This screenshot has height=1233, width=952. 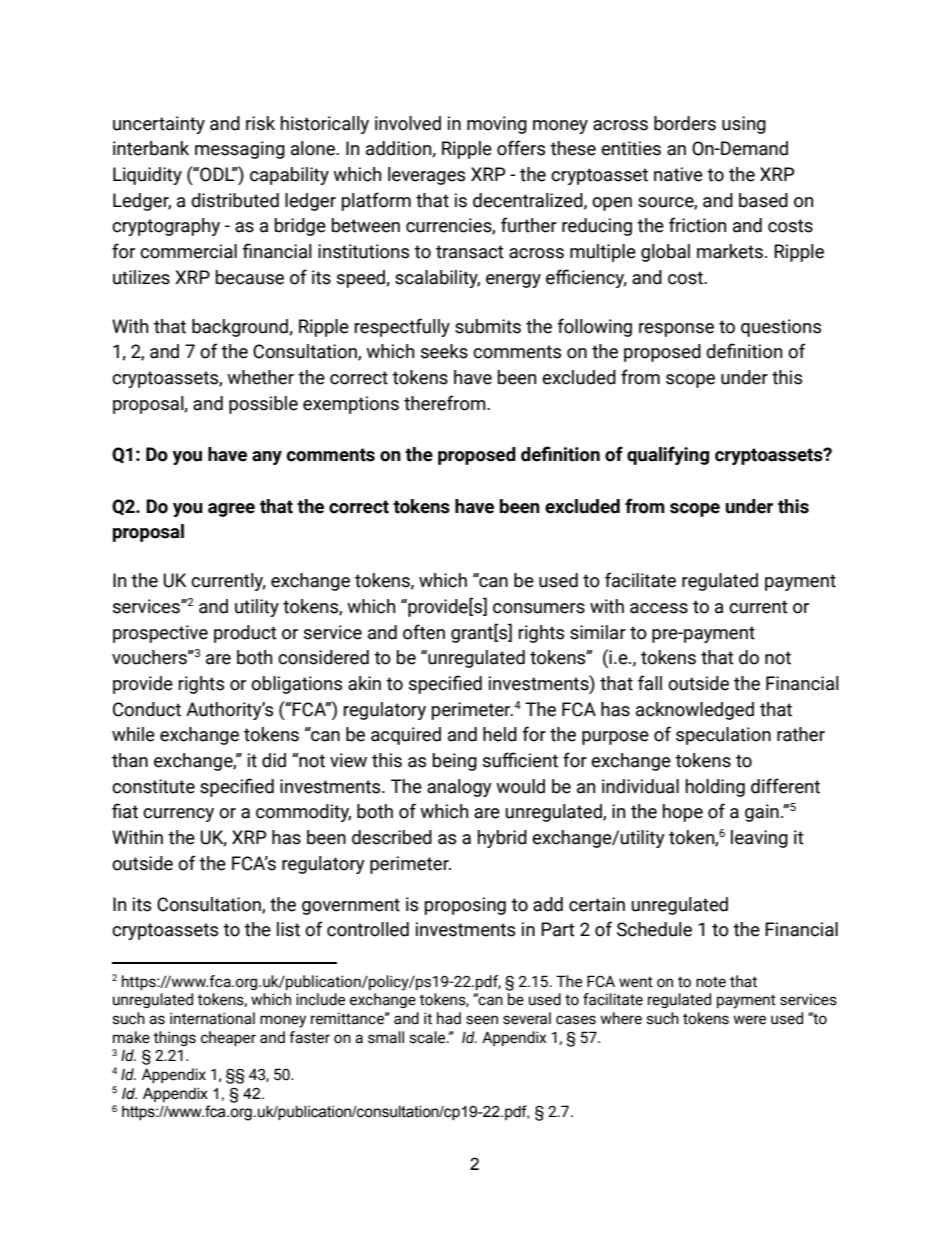 What do you see at coordinates (500, 734) in the screenshot?
I see `held` at bounding box center [500, 734].
